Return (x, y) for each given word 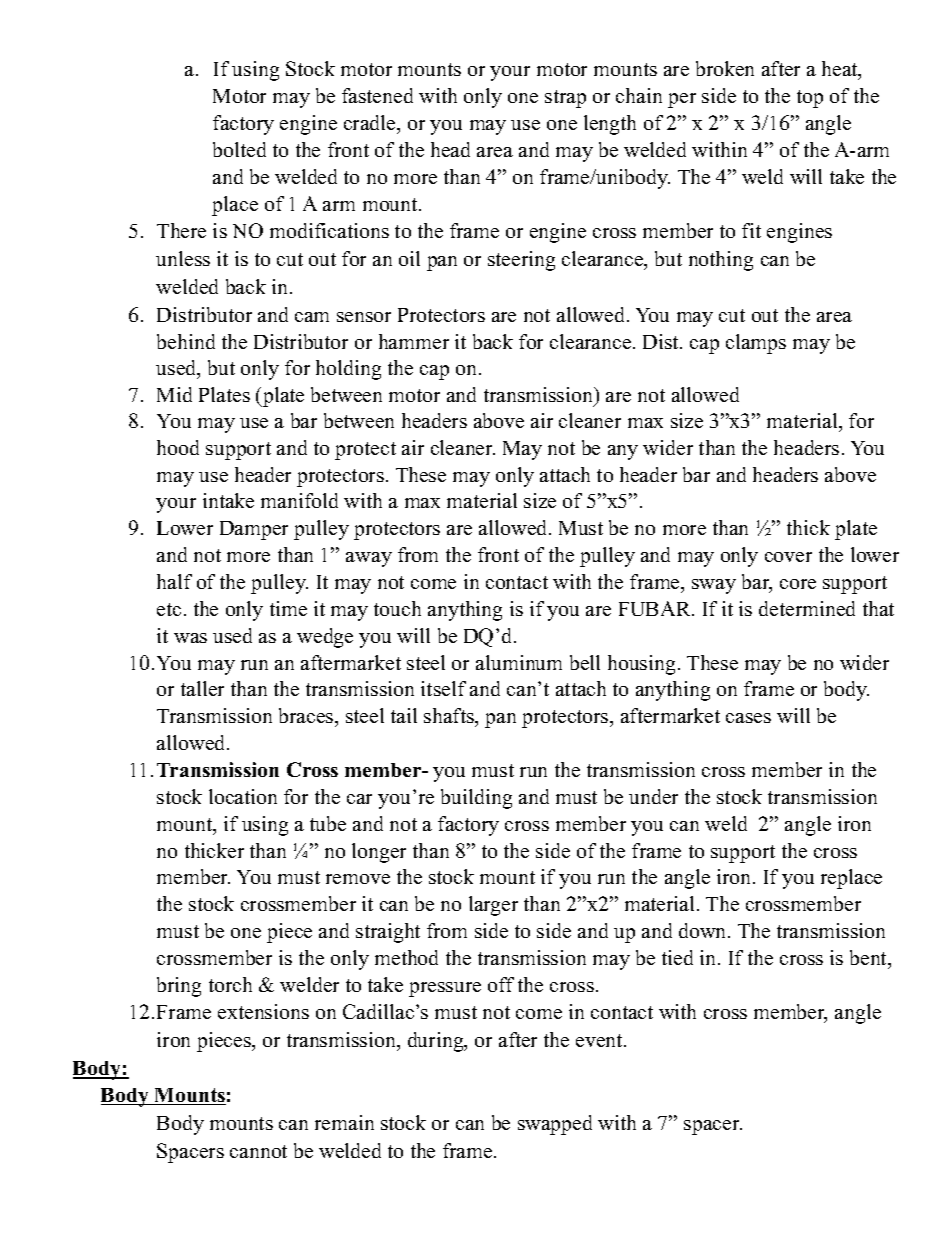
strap (565, 99)
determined (807, 608)
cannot (258, 1151)
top (810, 99)
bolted (239, 149)
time (288, 608)
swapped (555, 1125)
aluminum (519, 662)
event (600, 1040)
